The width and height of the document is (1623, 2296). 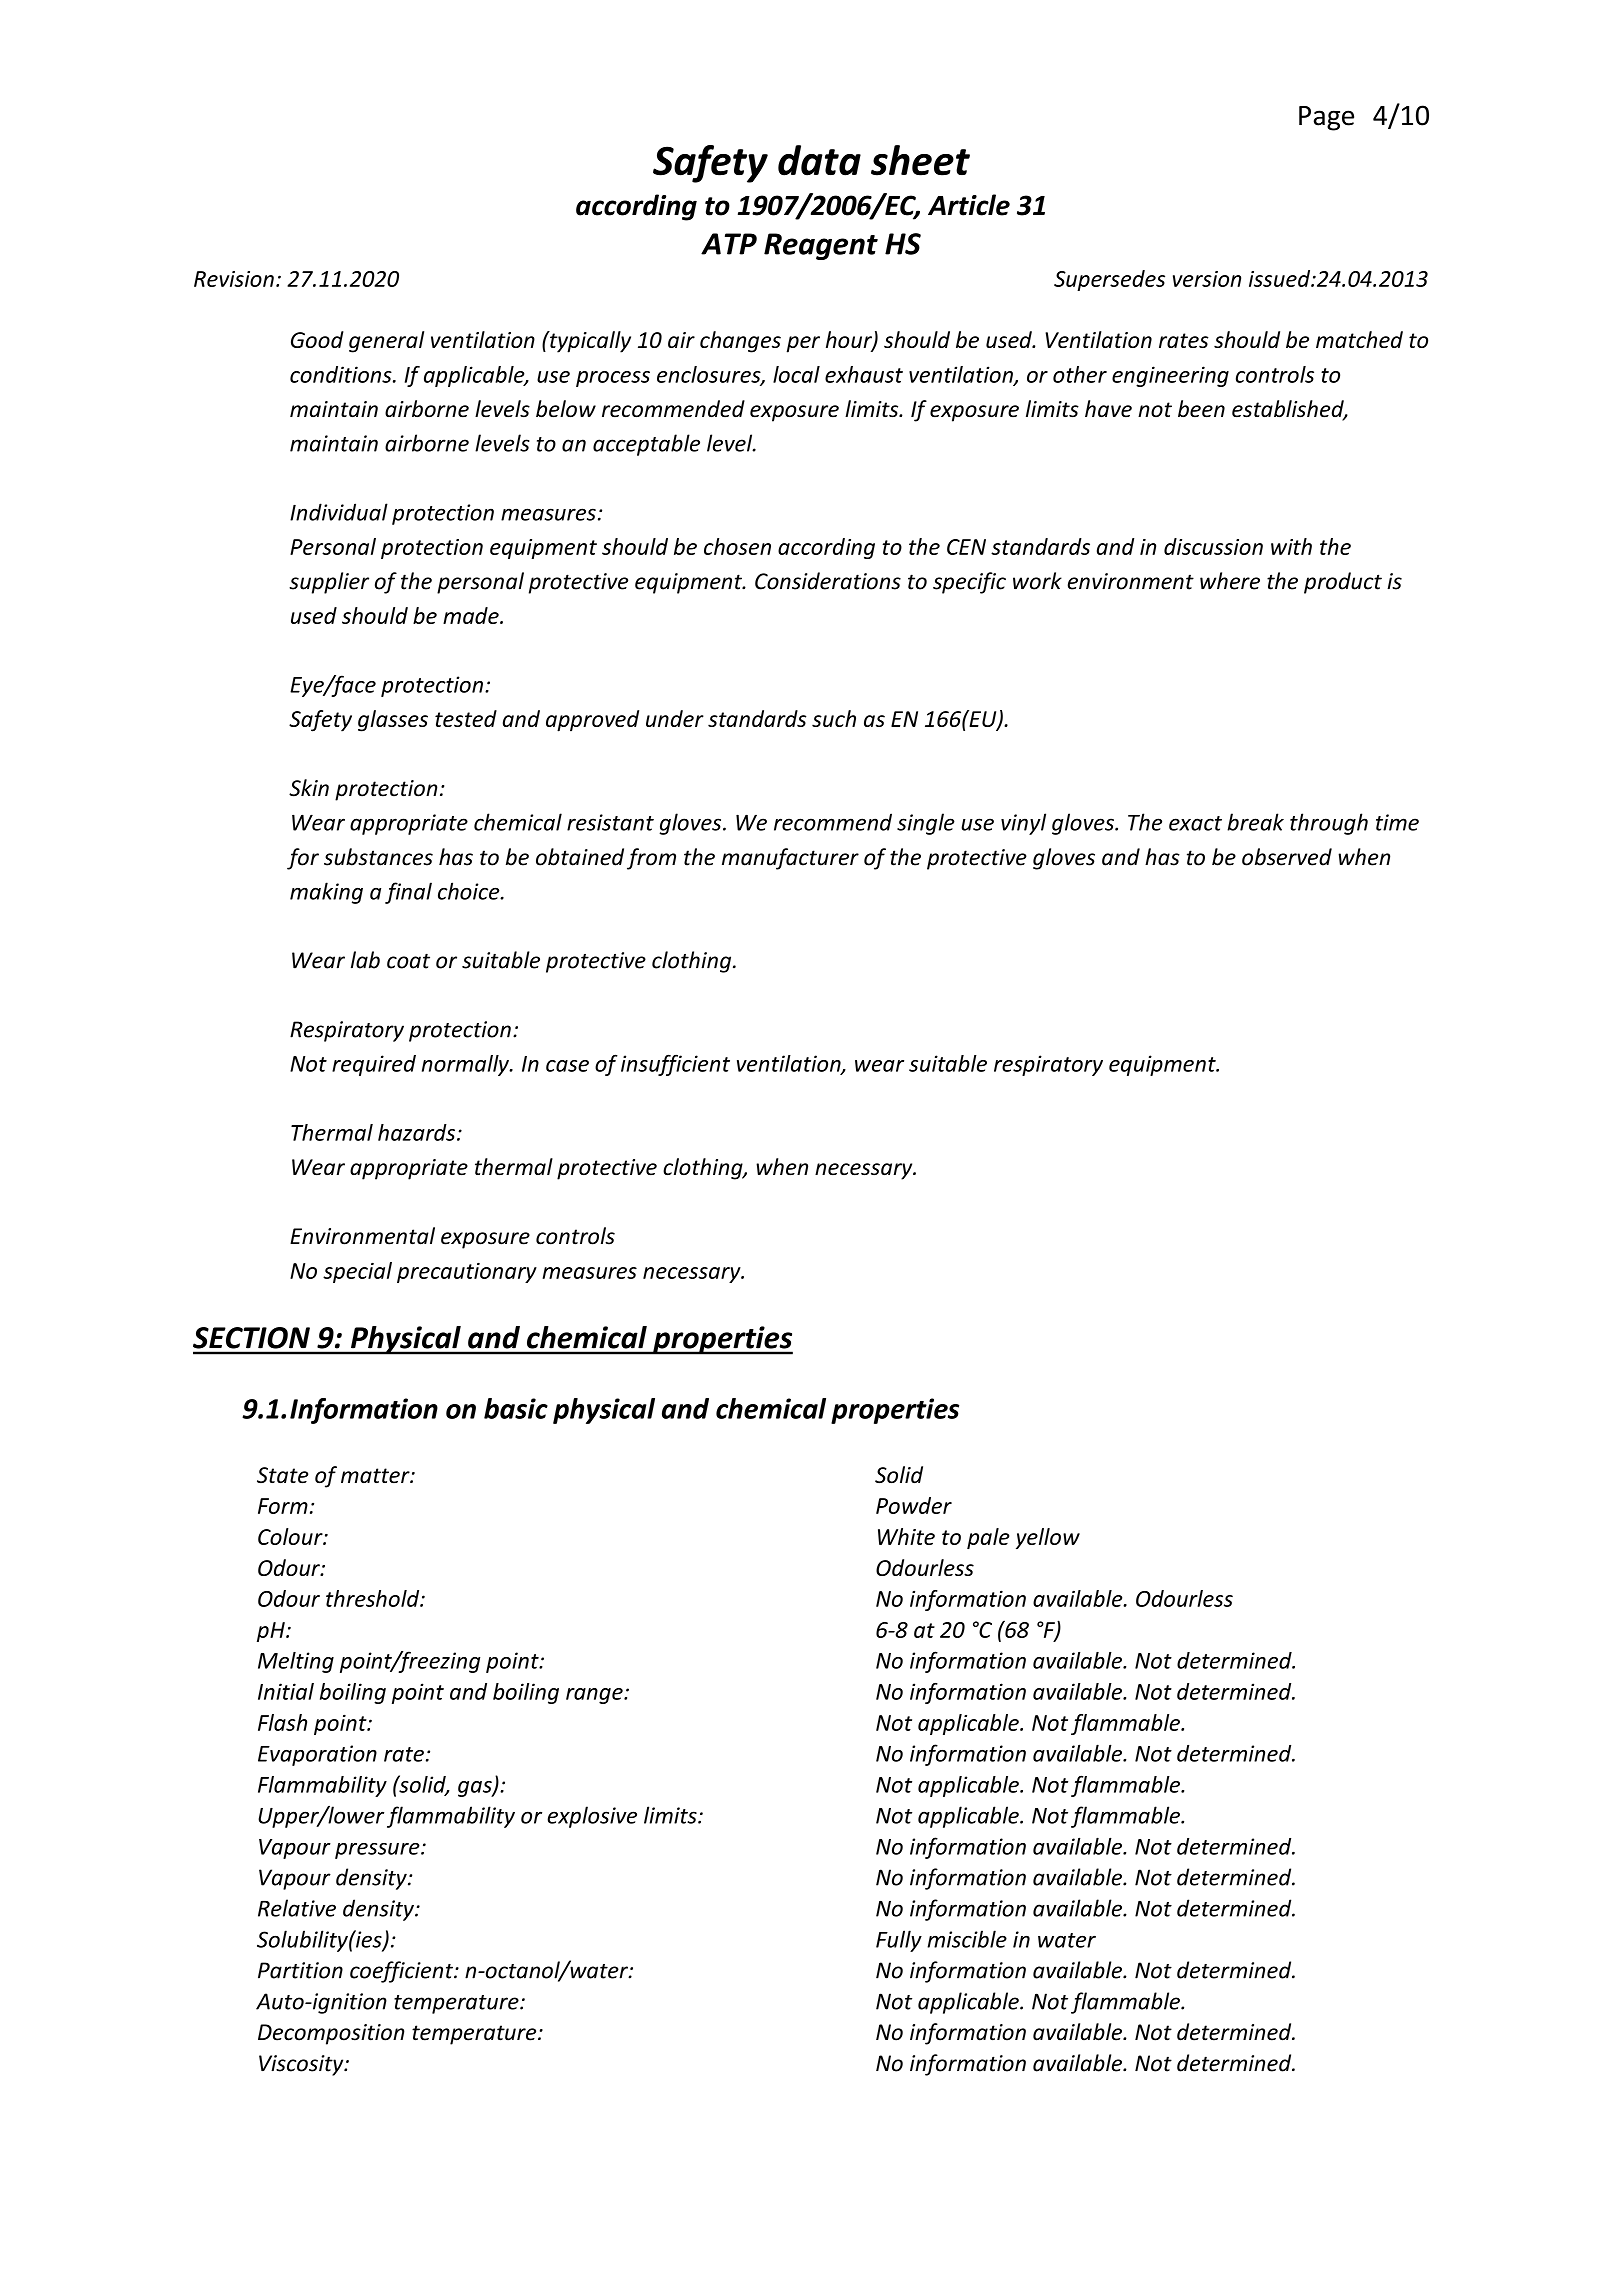 What do you see at coordinates (828, 581) in the document?
I see `Considerations` at bounding box center [828, 581].
